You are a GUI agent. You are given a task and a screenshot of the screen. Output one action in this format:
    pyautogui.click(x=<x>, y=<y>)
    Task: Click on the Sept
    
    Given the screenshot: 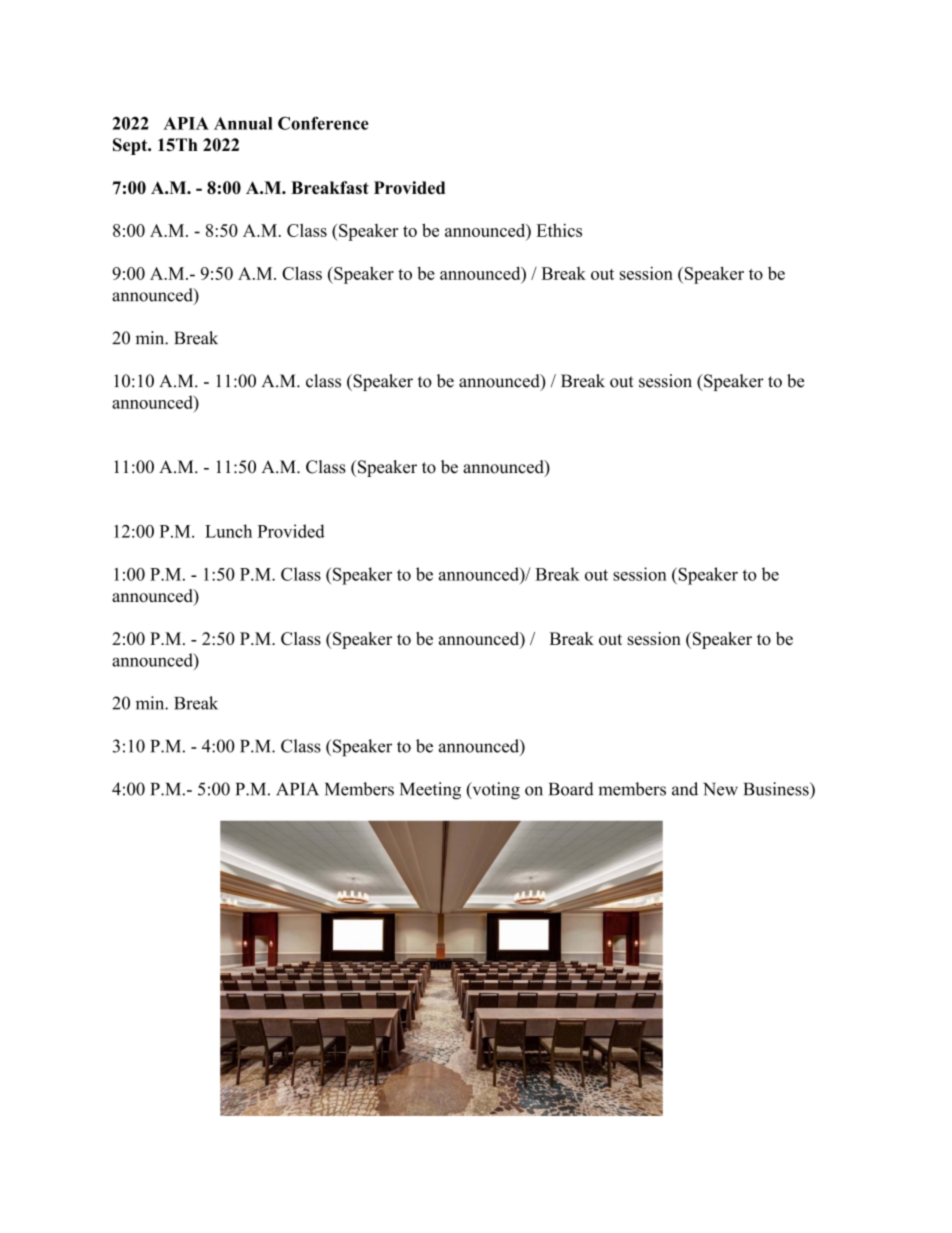 What is the action you would take?
    pyautogui.click(x=131, y=146)
